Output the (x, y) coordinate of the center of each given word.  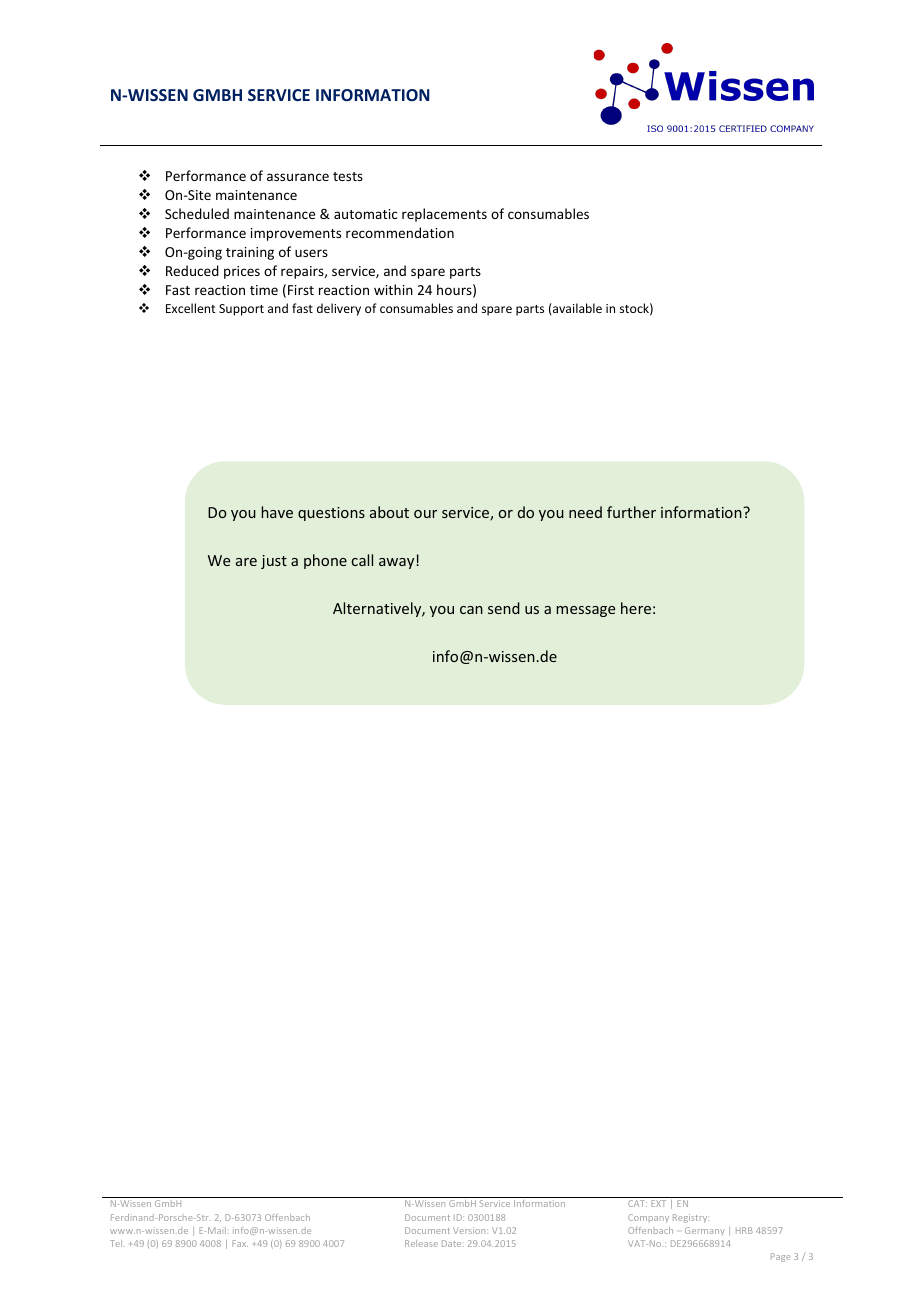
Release (421, 1243)
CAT (637, 1203)
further (631, 512)
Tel (117, 1243)
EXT (658, 1203)
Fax (240, 1243)
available (576, 308)
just (274, 562)
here (636, 608)
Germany (705, 1231)
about (389, 512)
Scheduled (197, 213)
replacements (444, 215)
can (471, 610)
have (277, 512)
